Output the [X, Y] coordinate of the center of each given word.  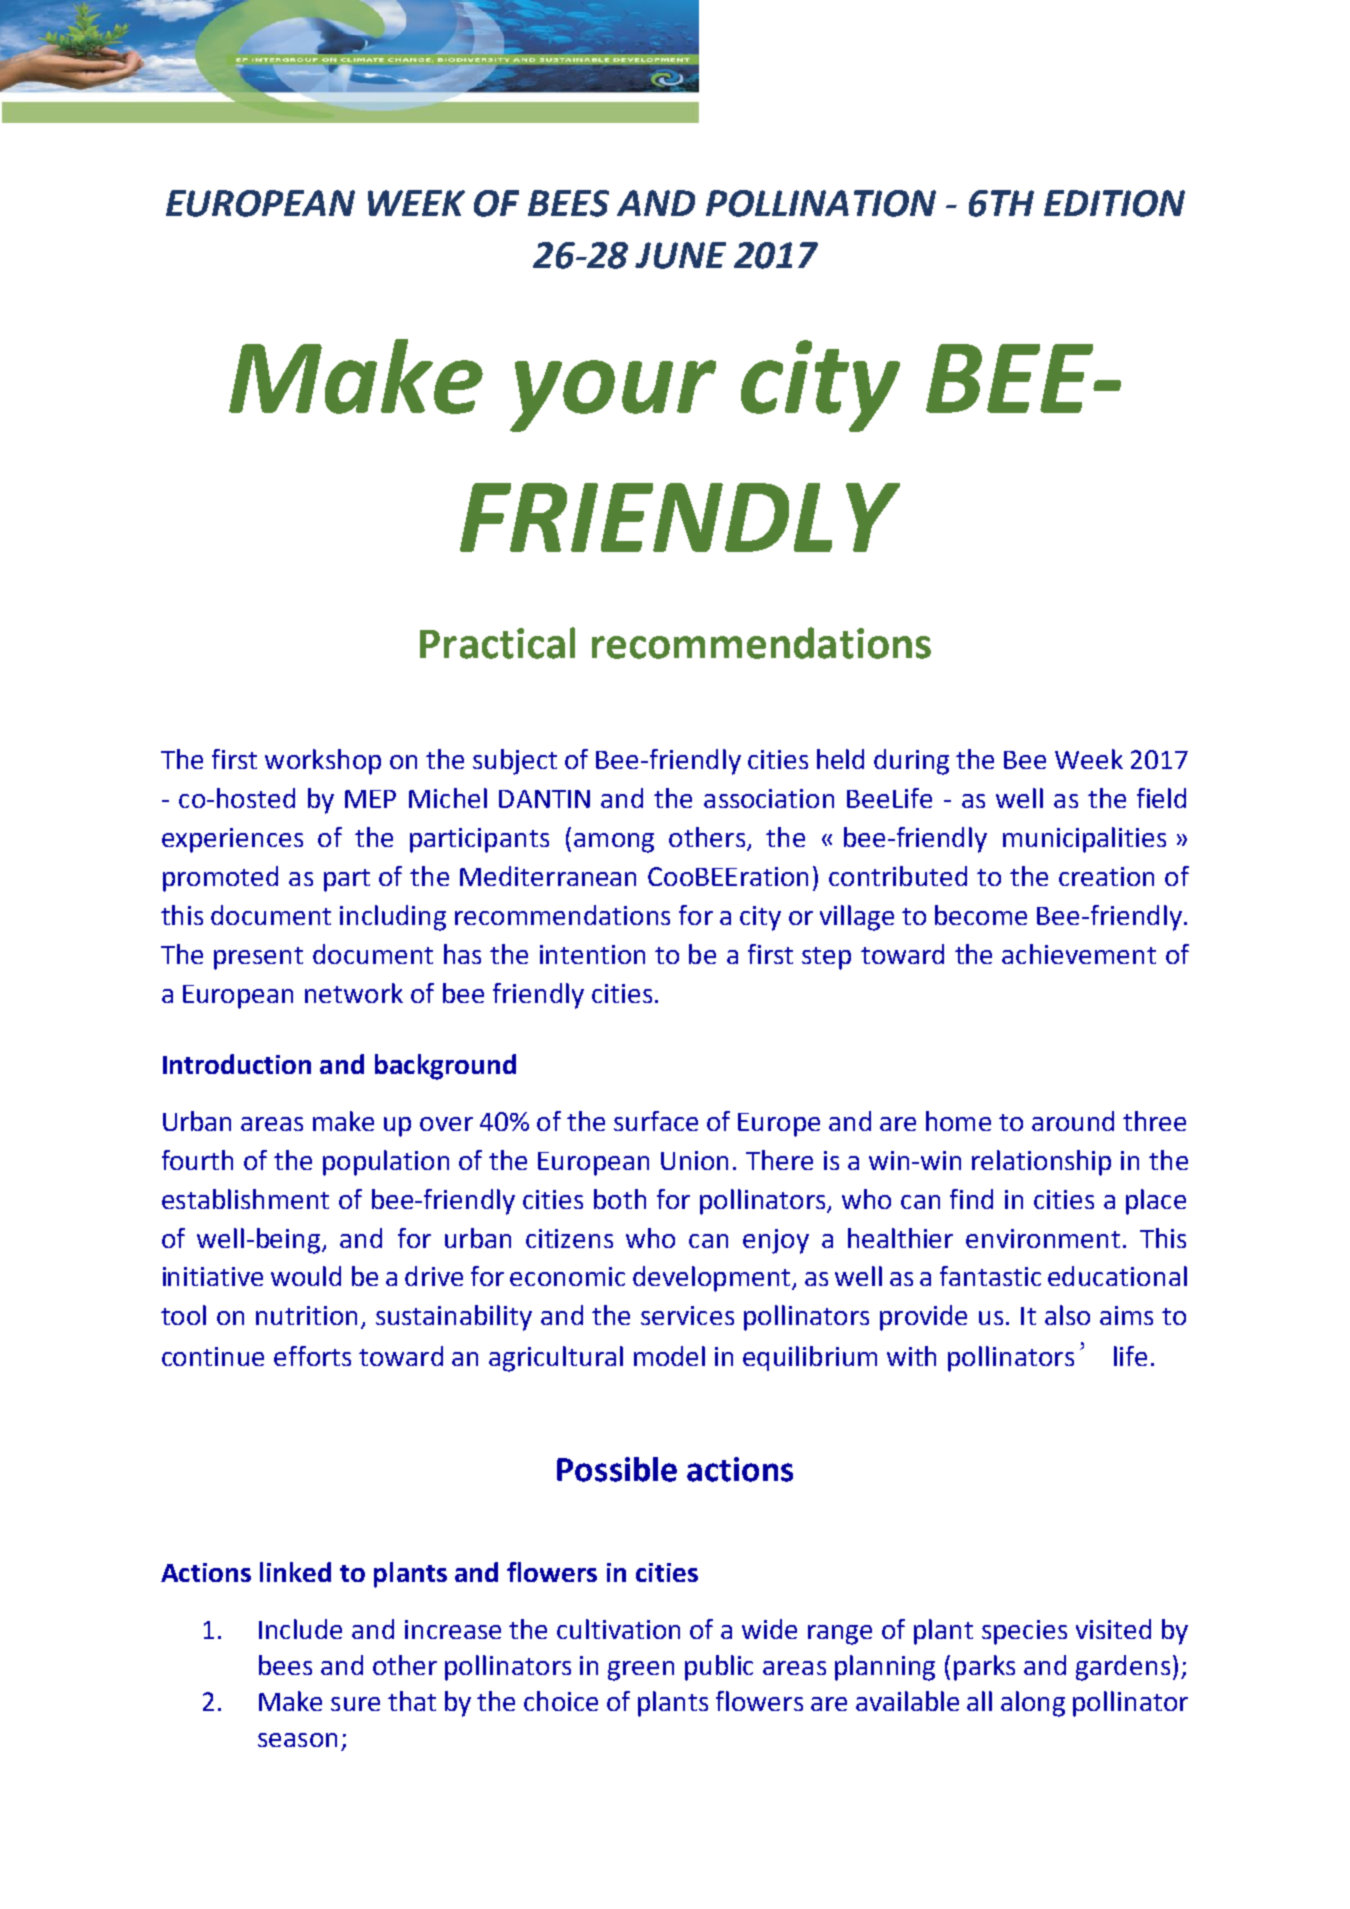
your [613, 396]
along [1033, 1704]
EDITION [1114, 203]
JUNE [680, 255]
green [641, 1671]
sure [355, 1704]
